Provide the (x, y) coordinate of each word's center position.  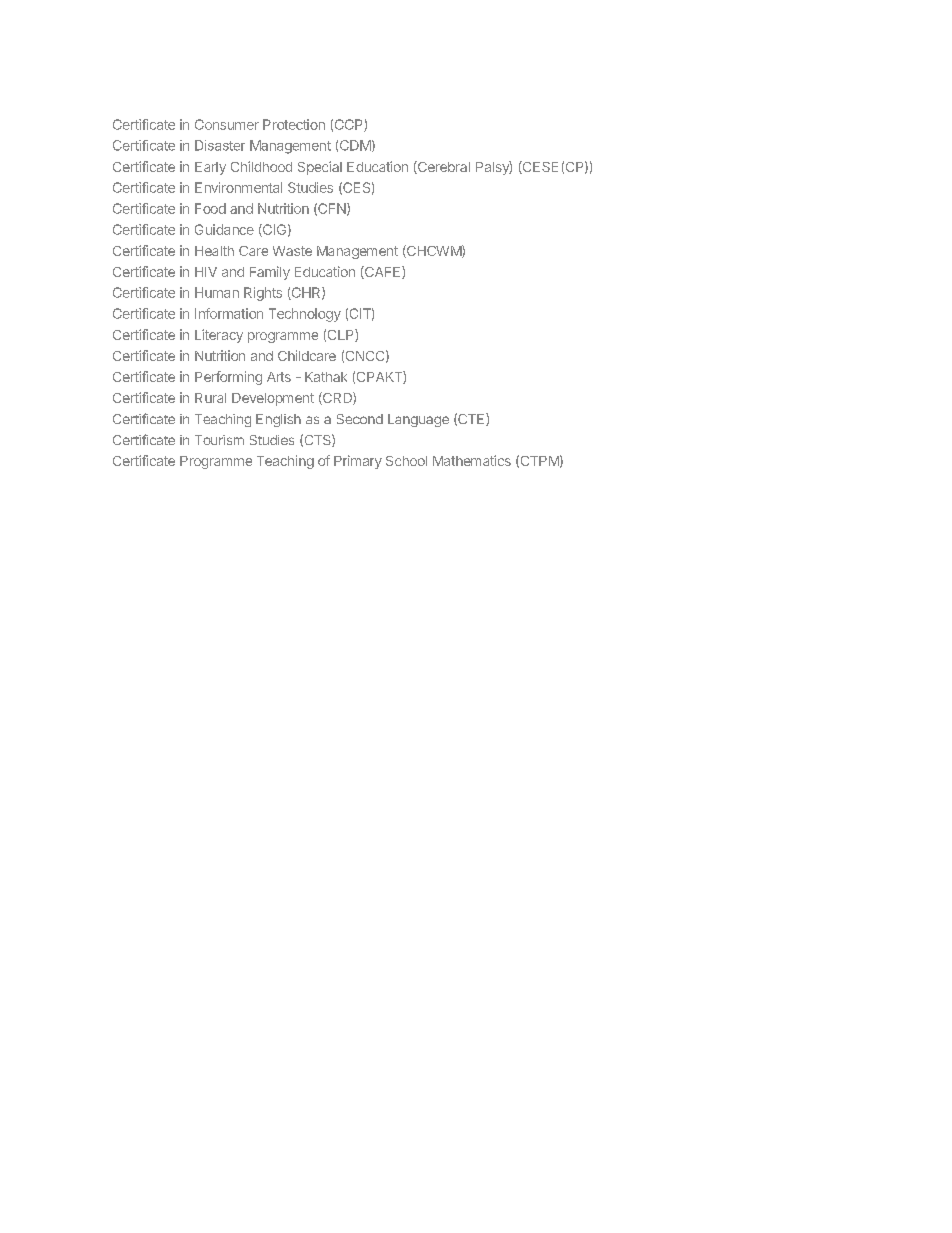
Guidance (224, 229)
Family (270, 273)
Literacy (219, 336)
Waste (292, 251)
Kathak (326, 377)
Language (418, 420)
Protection (294, 124)
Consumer (227, 124)
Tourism (219, 440)
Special (320, 168)
